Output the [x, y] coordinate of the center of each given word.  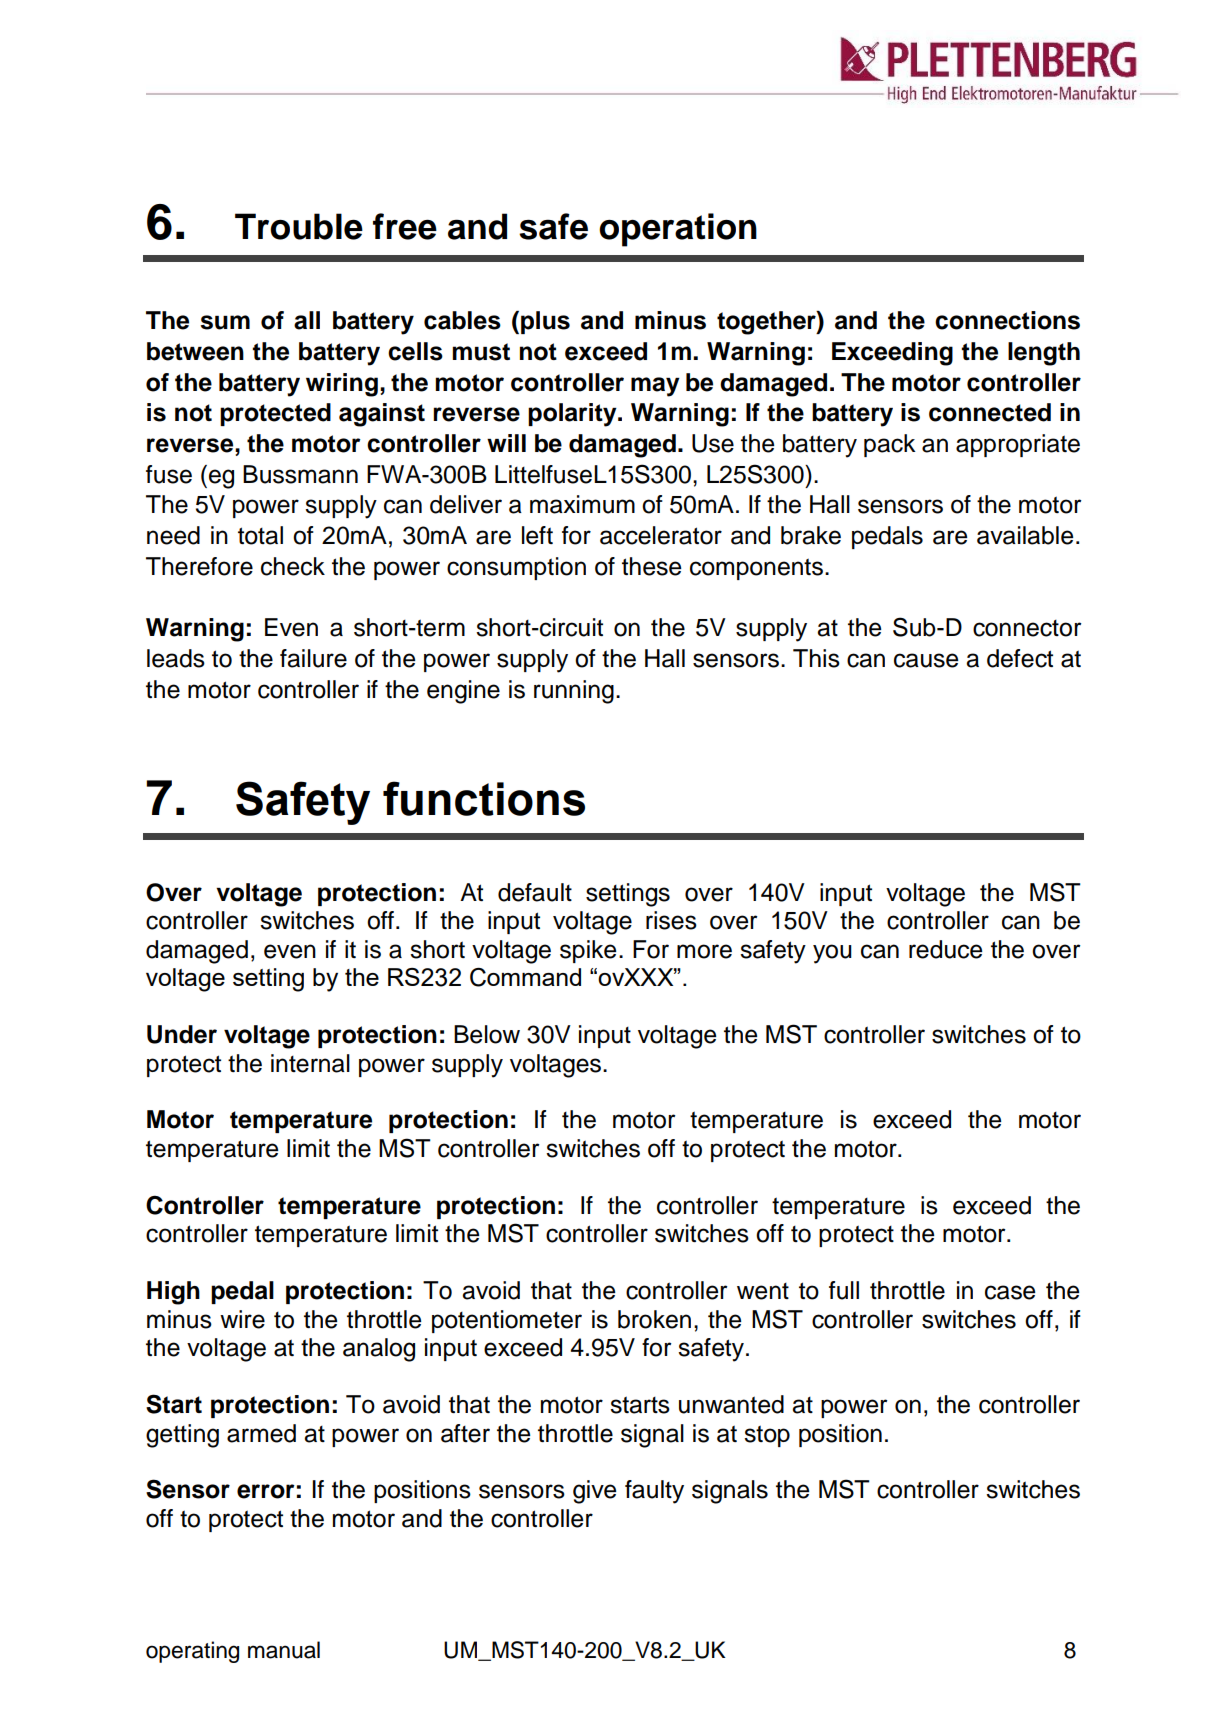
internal [310, 1063]
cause [926, 660]
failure [313, 658]
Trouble [299, 226]
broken [654, 1319]
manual [284, 1650]
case [1010, 1292]
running [574, 692]
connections [1007, 320]
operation [678, 230]
